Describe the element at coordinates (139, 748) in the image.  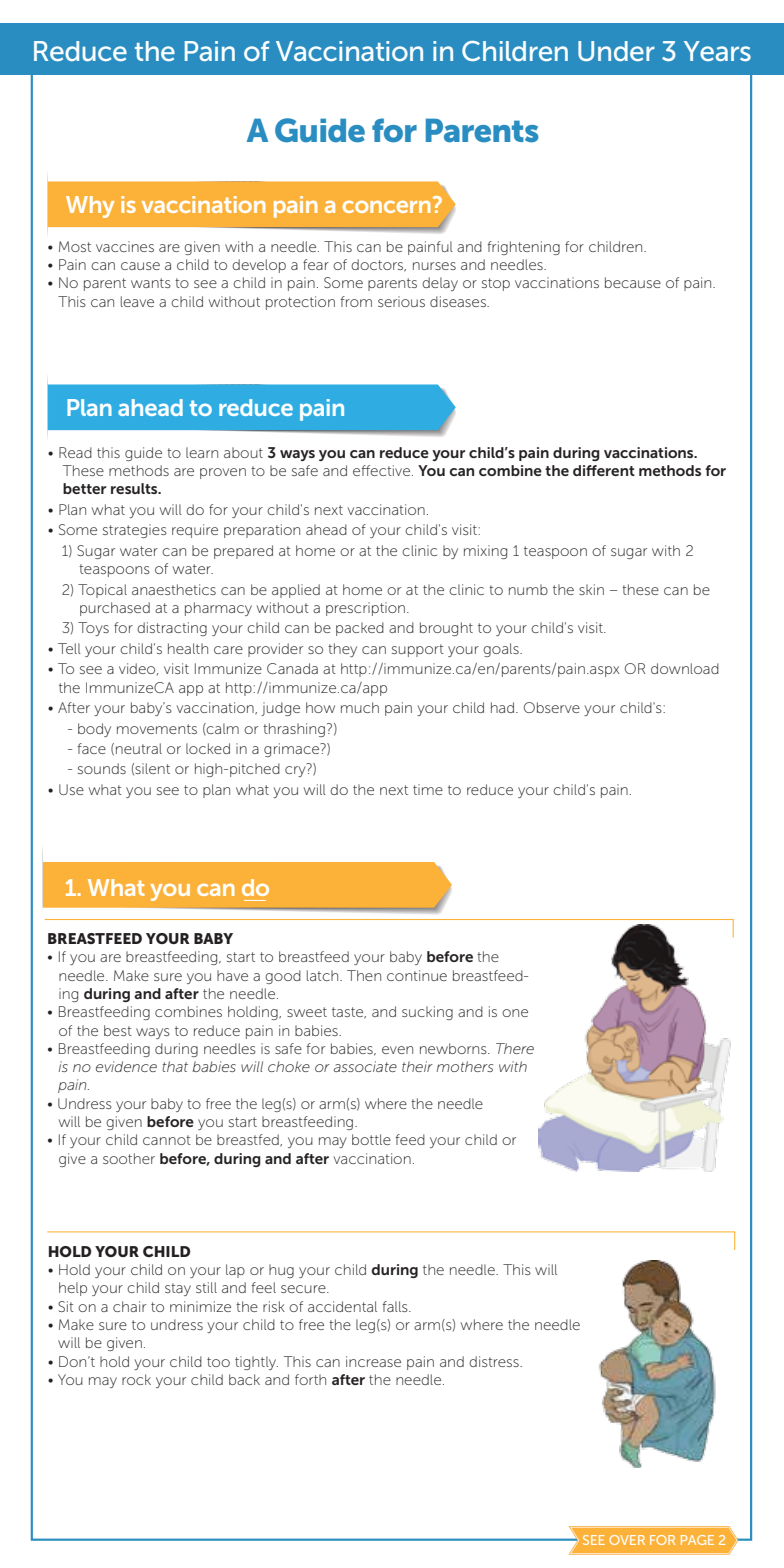
I see `neutral` at that location.
